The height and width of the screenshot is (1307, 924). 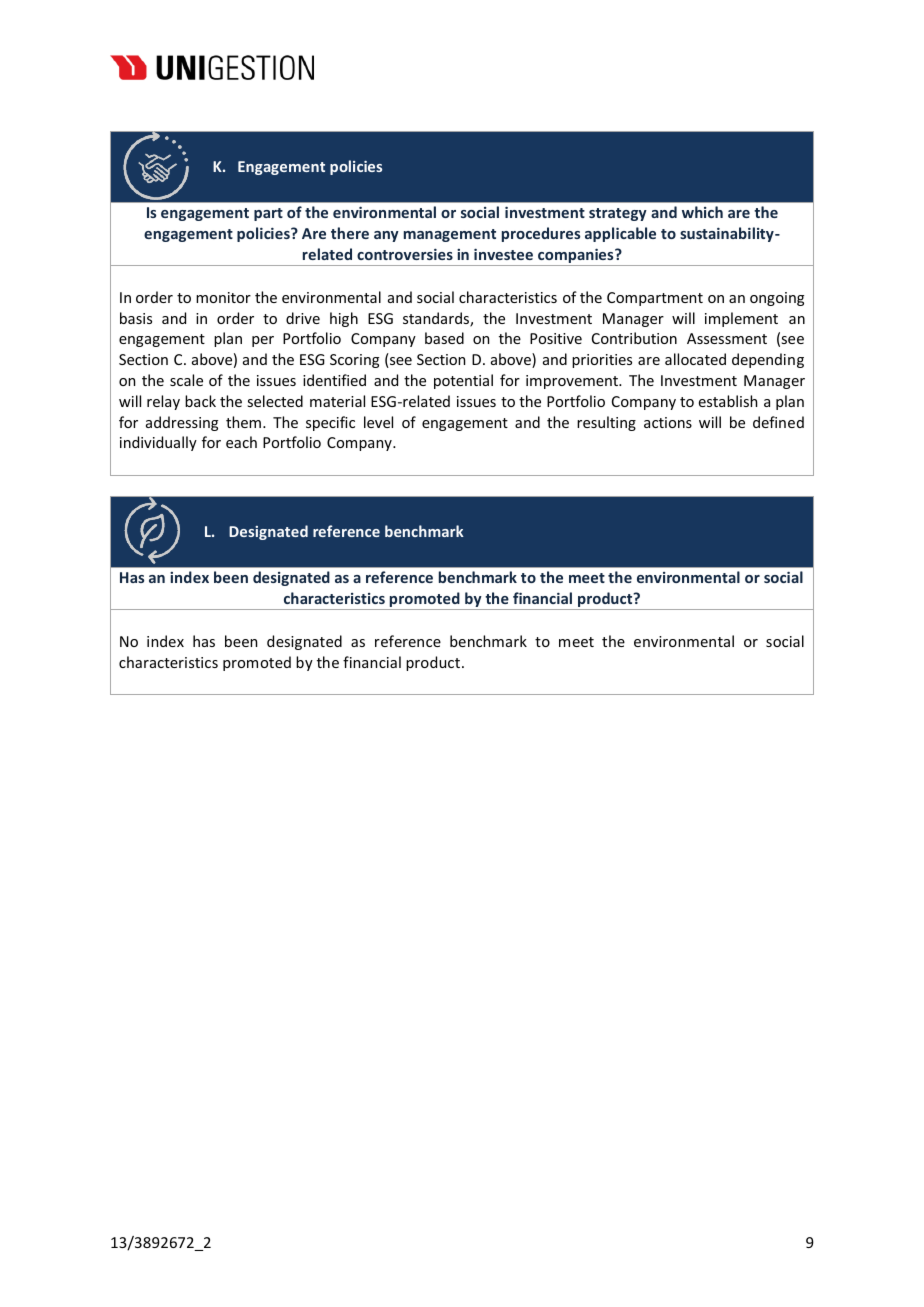 What do you see at coordinates (541, 234) in the screenshot?
I see `procedures` at bounding box center [541, 234].
